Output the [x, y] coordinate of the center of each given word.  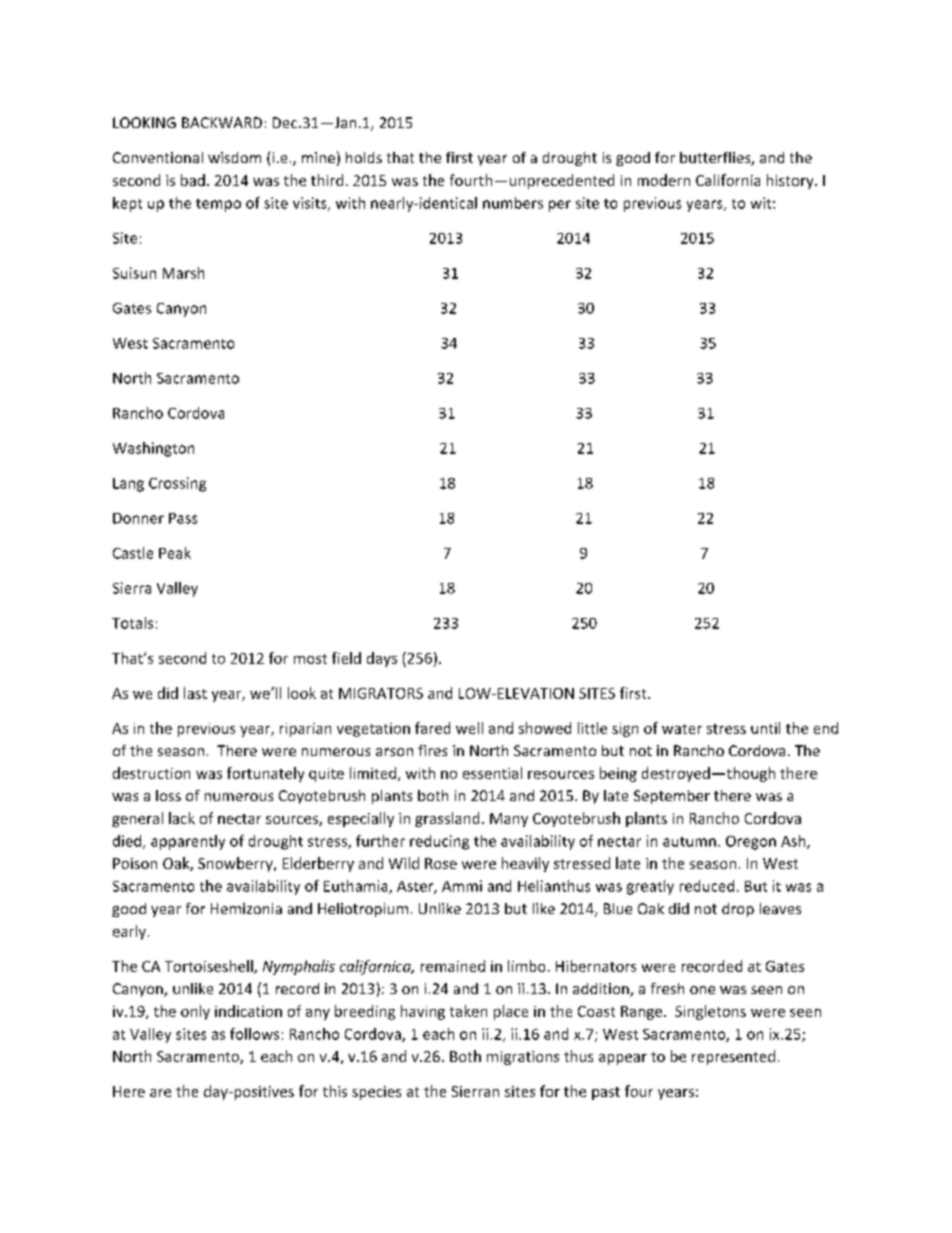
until [765, 728]
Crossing [177, 484]
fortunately [265, 774]
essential [492, 773]
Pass [183, 518]
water [682, 729]
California [728, 180]
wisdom [234, 157]
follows [254, 1034]
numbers [513, 203]
